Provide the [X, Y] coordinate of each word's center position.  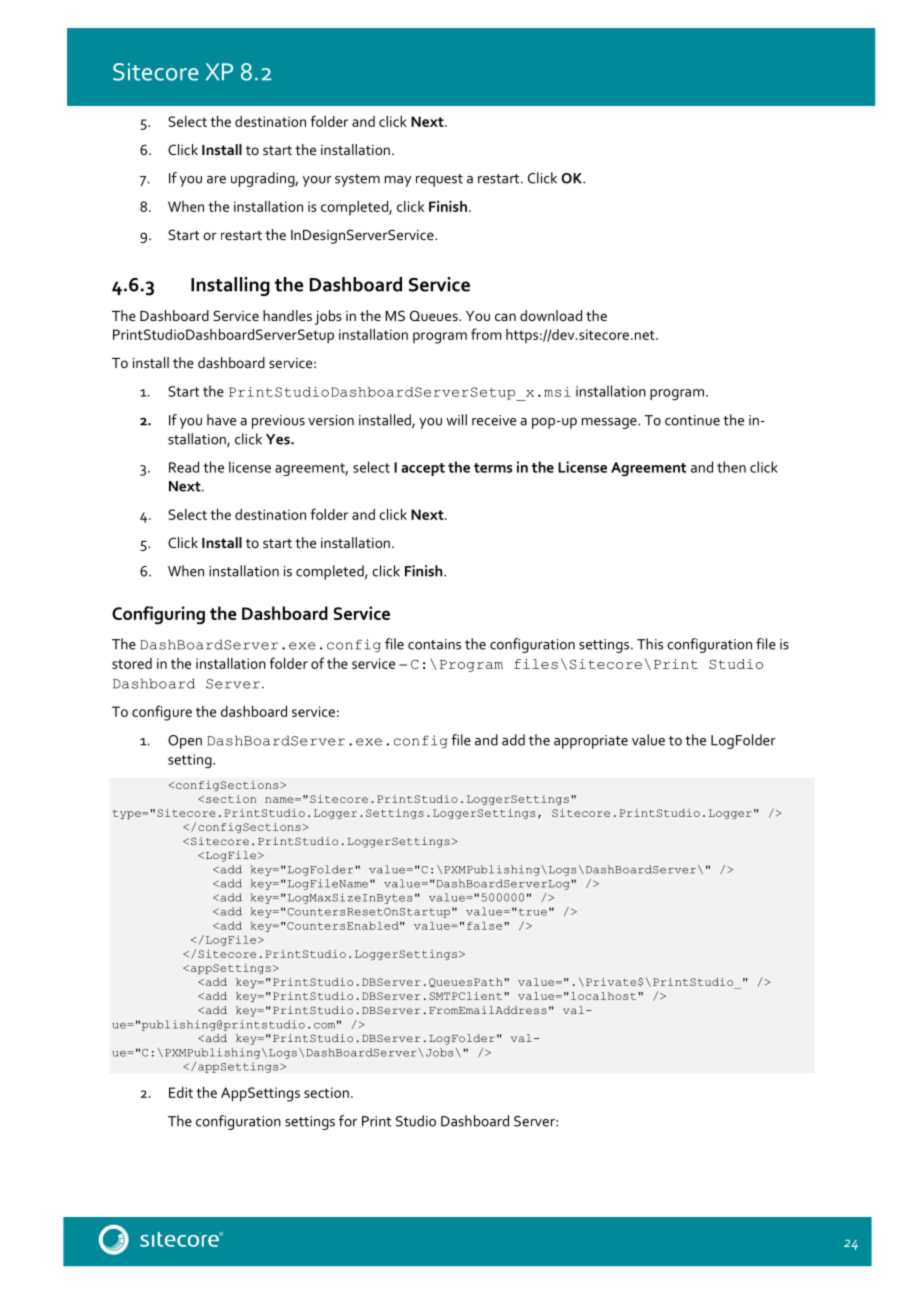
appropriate [591, 742]
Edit [181, 1092]
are [216, 180]
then [731, 467]
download [551, 315]
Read [184, 467]
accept [423, 469]
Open [185, 742]
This [650, 644]
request [439, 180]
